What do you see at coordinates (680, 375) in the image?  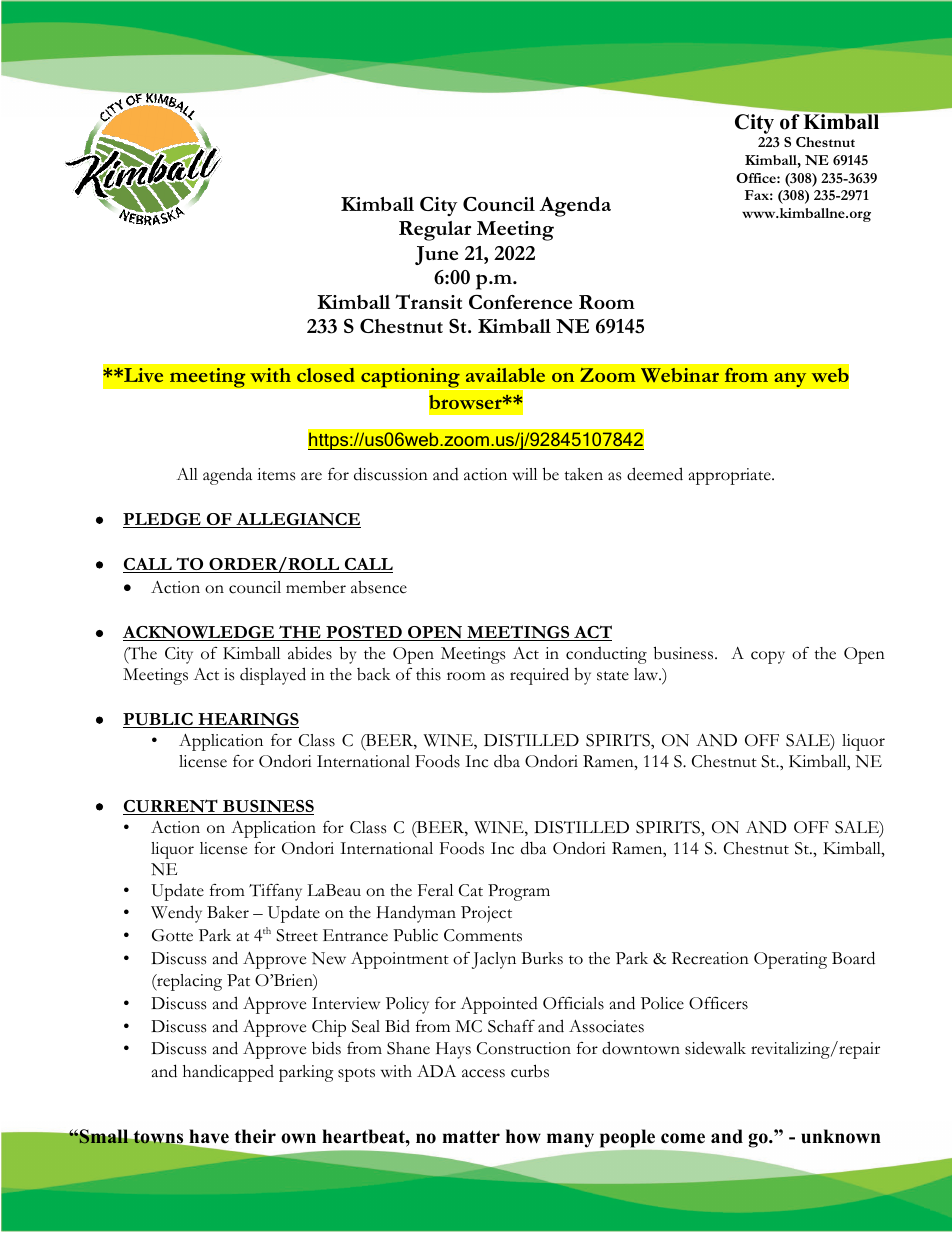 I see `Webinar` at bounding box center [680, 375].
